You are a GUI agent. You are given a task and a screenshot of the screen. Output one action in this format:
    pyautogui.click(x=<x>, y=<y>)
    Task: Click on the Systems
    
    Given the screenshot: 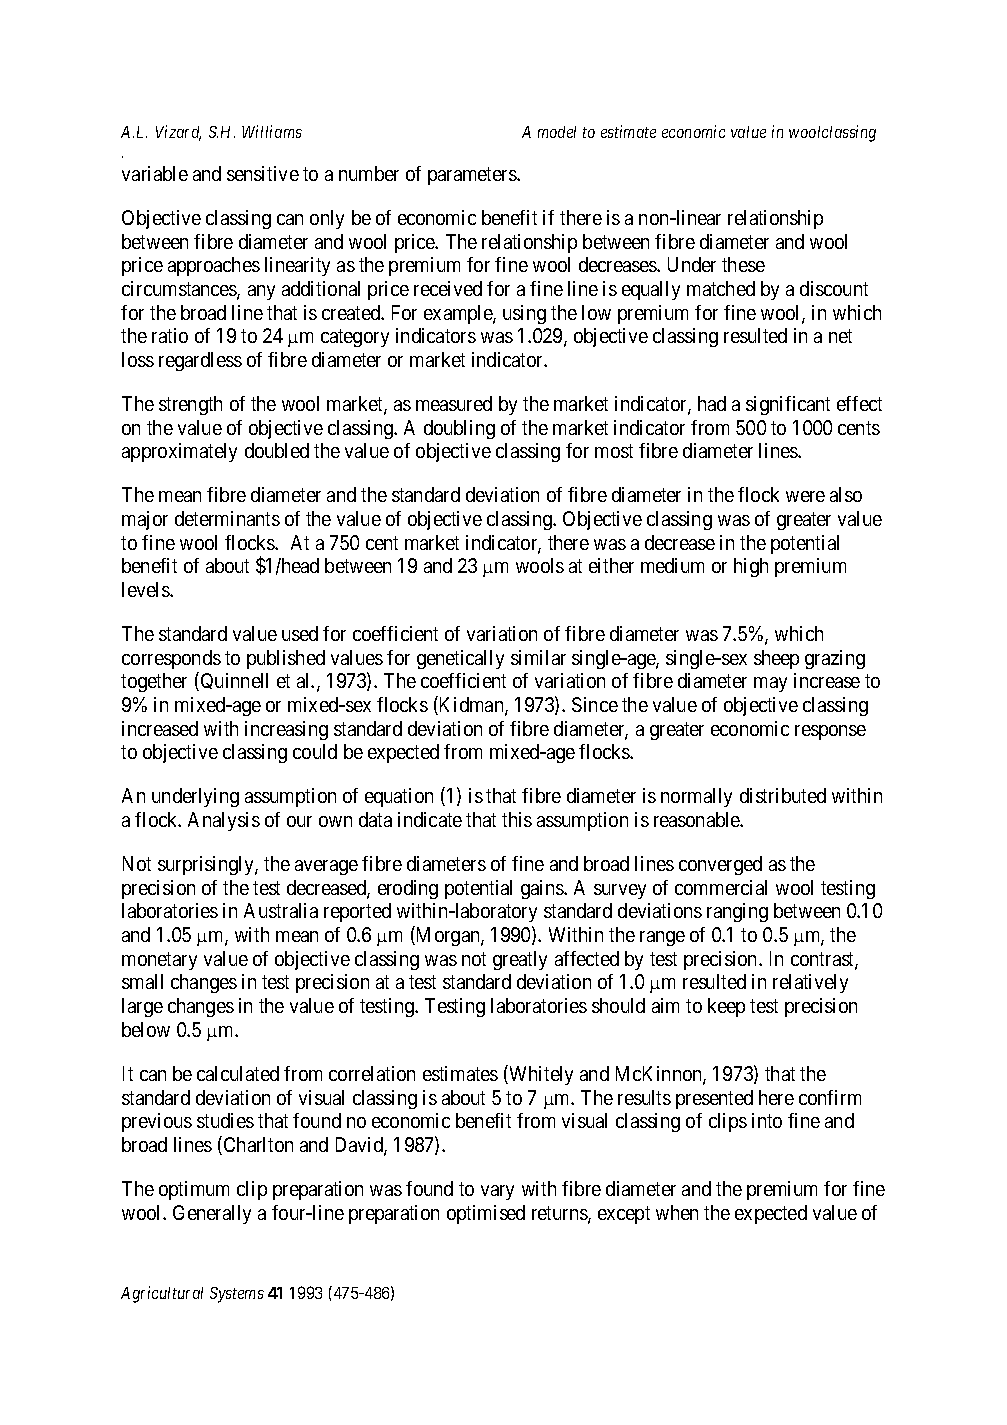 What is the action you would take?
    pyautogui.click(x=237, y=1295)
